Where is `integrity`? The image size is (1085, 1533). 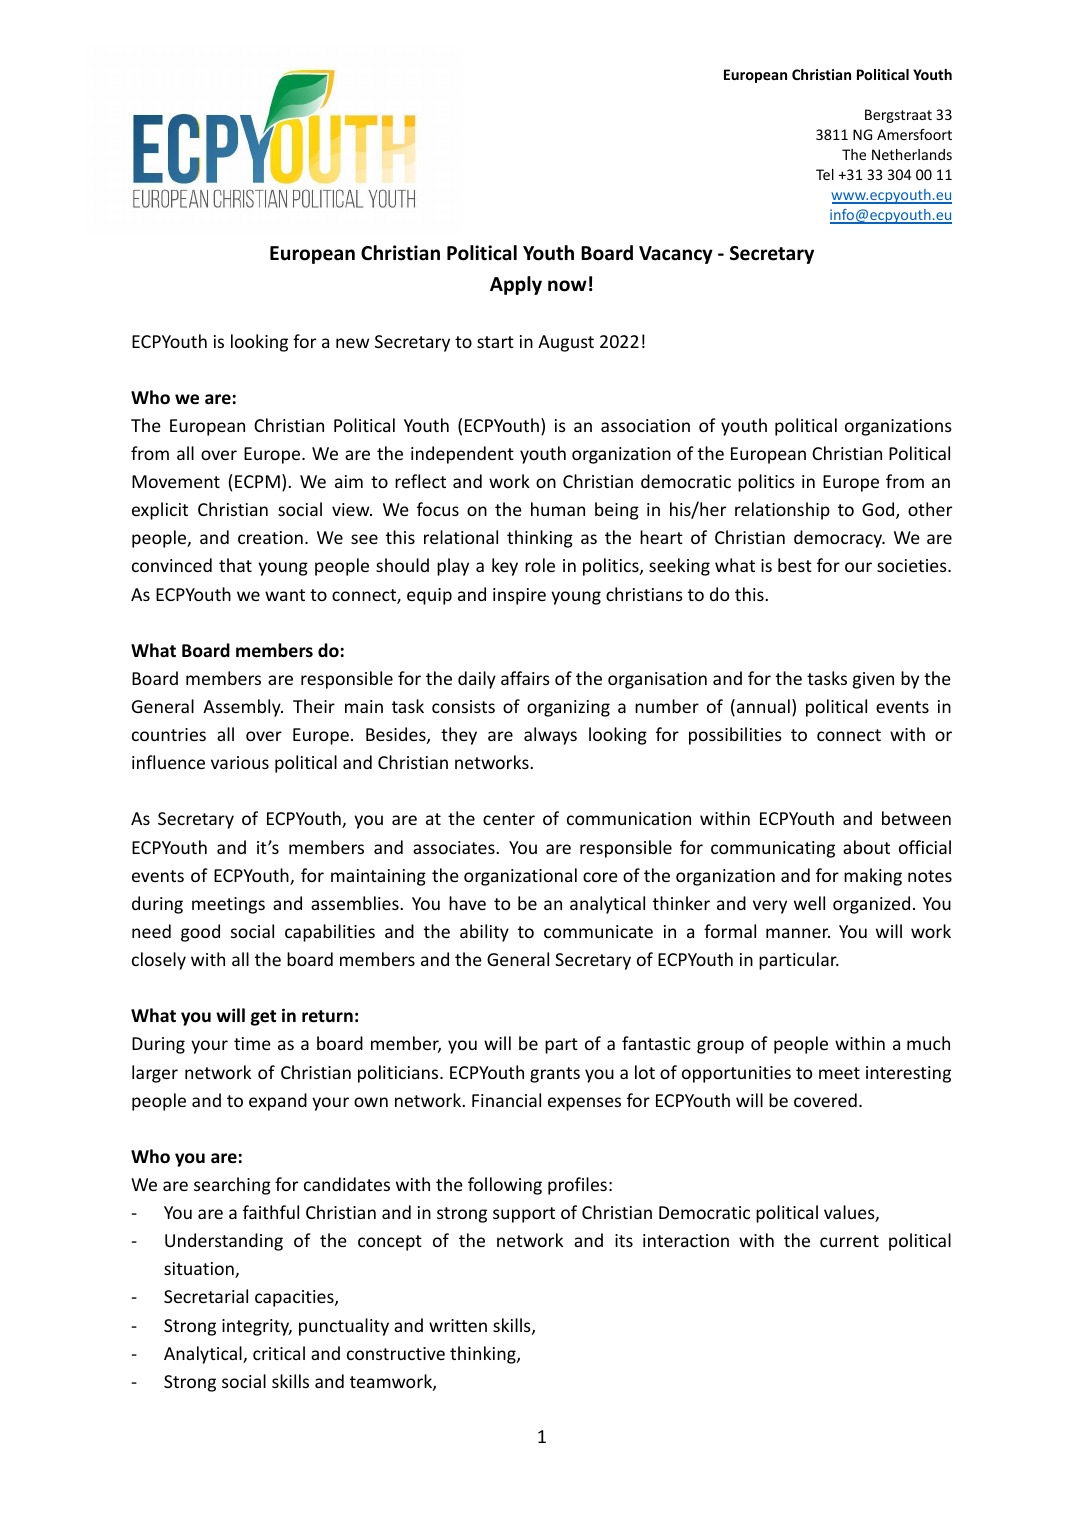 integrity is located at coordinates (257, 1327).
